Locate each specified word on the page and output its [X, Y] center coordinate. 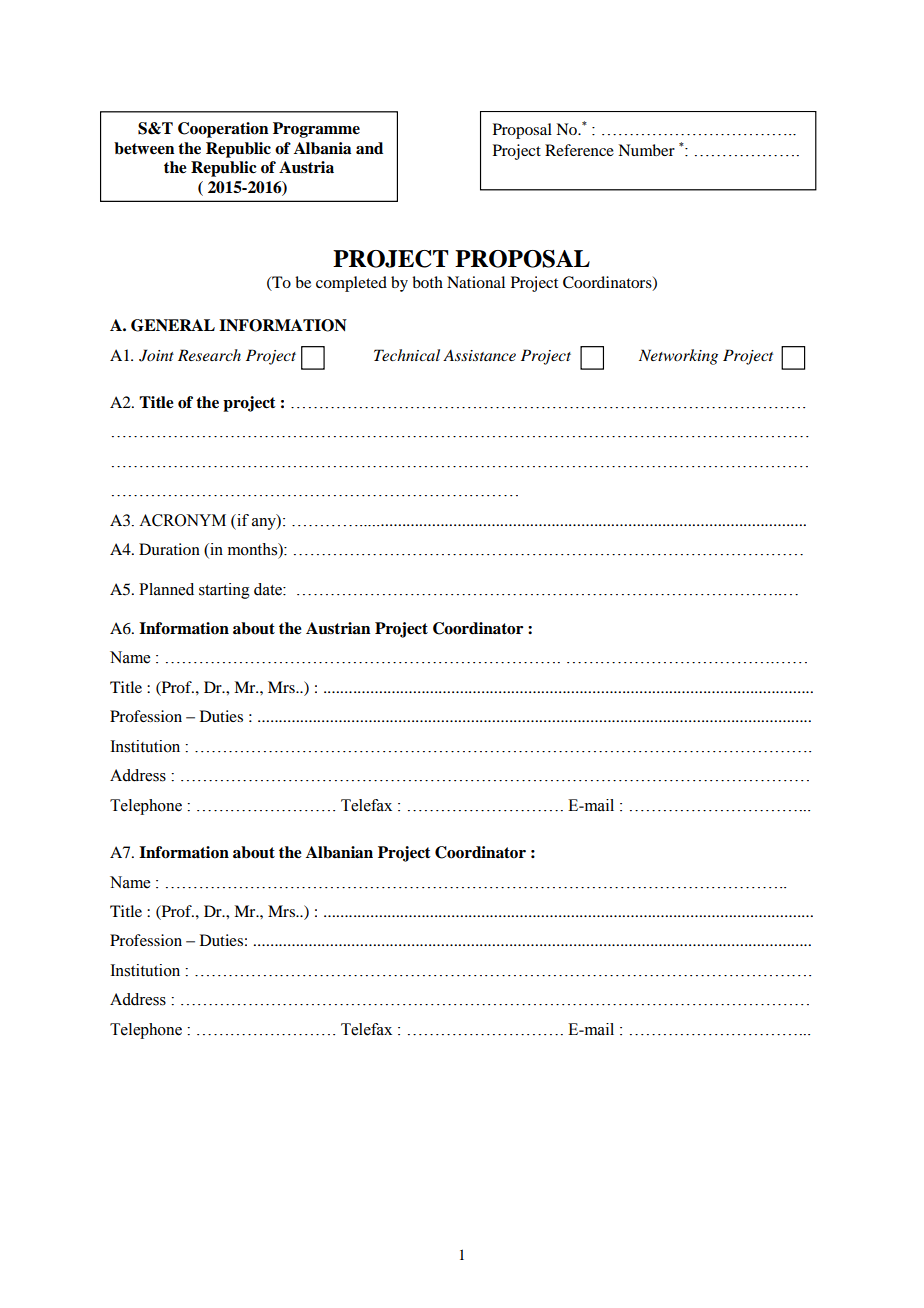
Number [646, 150]
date [269, 589]
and [369, 148]
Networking [678, 357]
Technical [407, 355]
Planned [166, 589]
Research [209, 355]
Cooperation [223, 130]
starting [224, 591]
